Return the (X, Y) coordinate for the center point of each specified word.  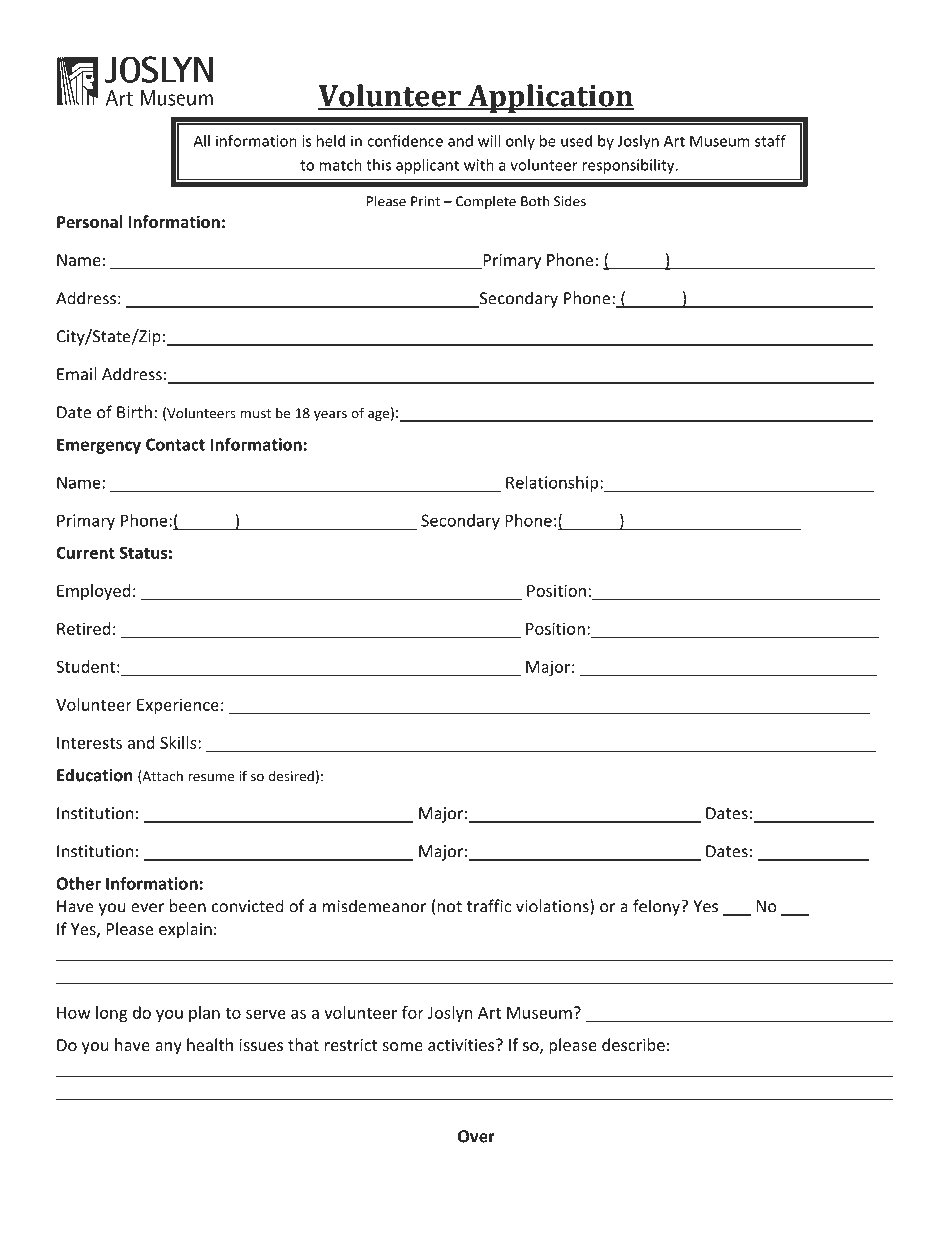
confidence (405, 141)
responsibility (629, 166)
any (168, 1048)
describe (633, 1044)
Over (476, 1136)
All (201, 141)
